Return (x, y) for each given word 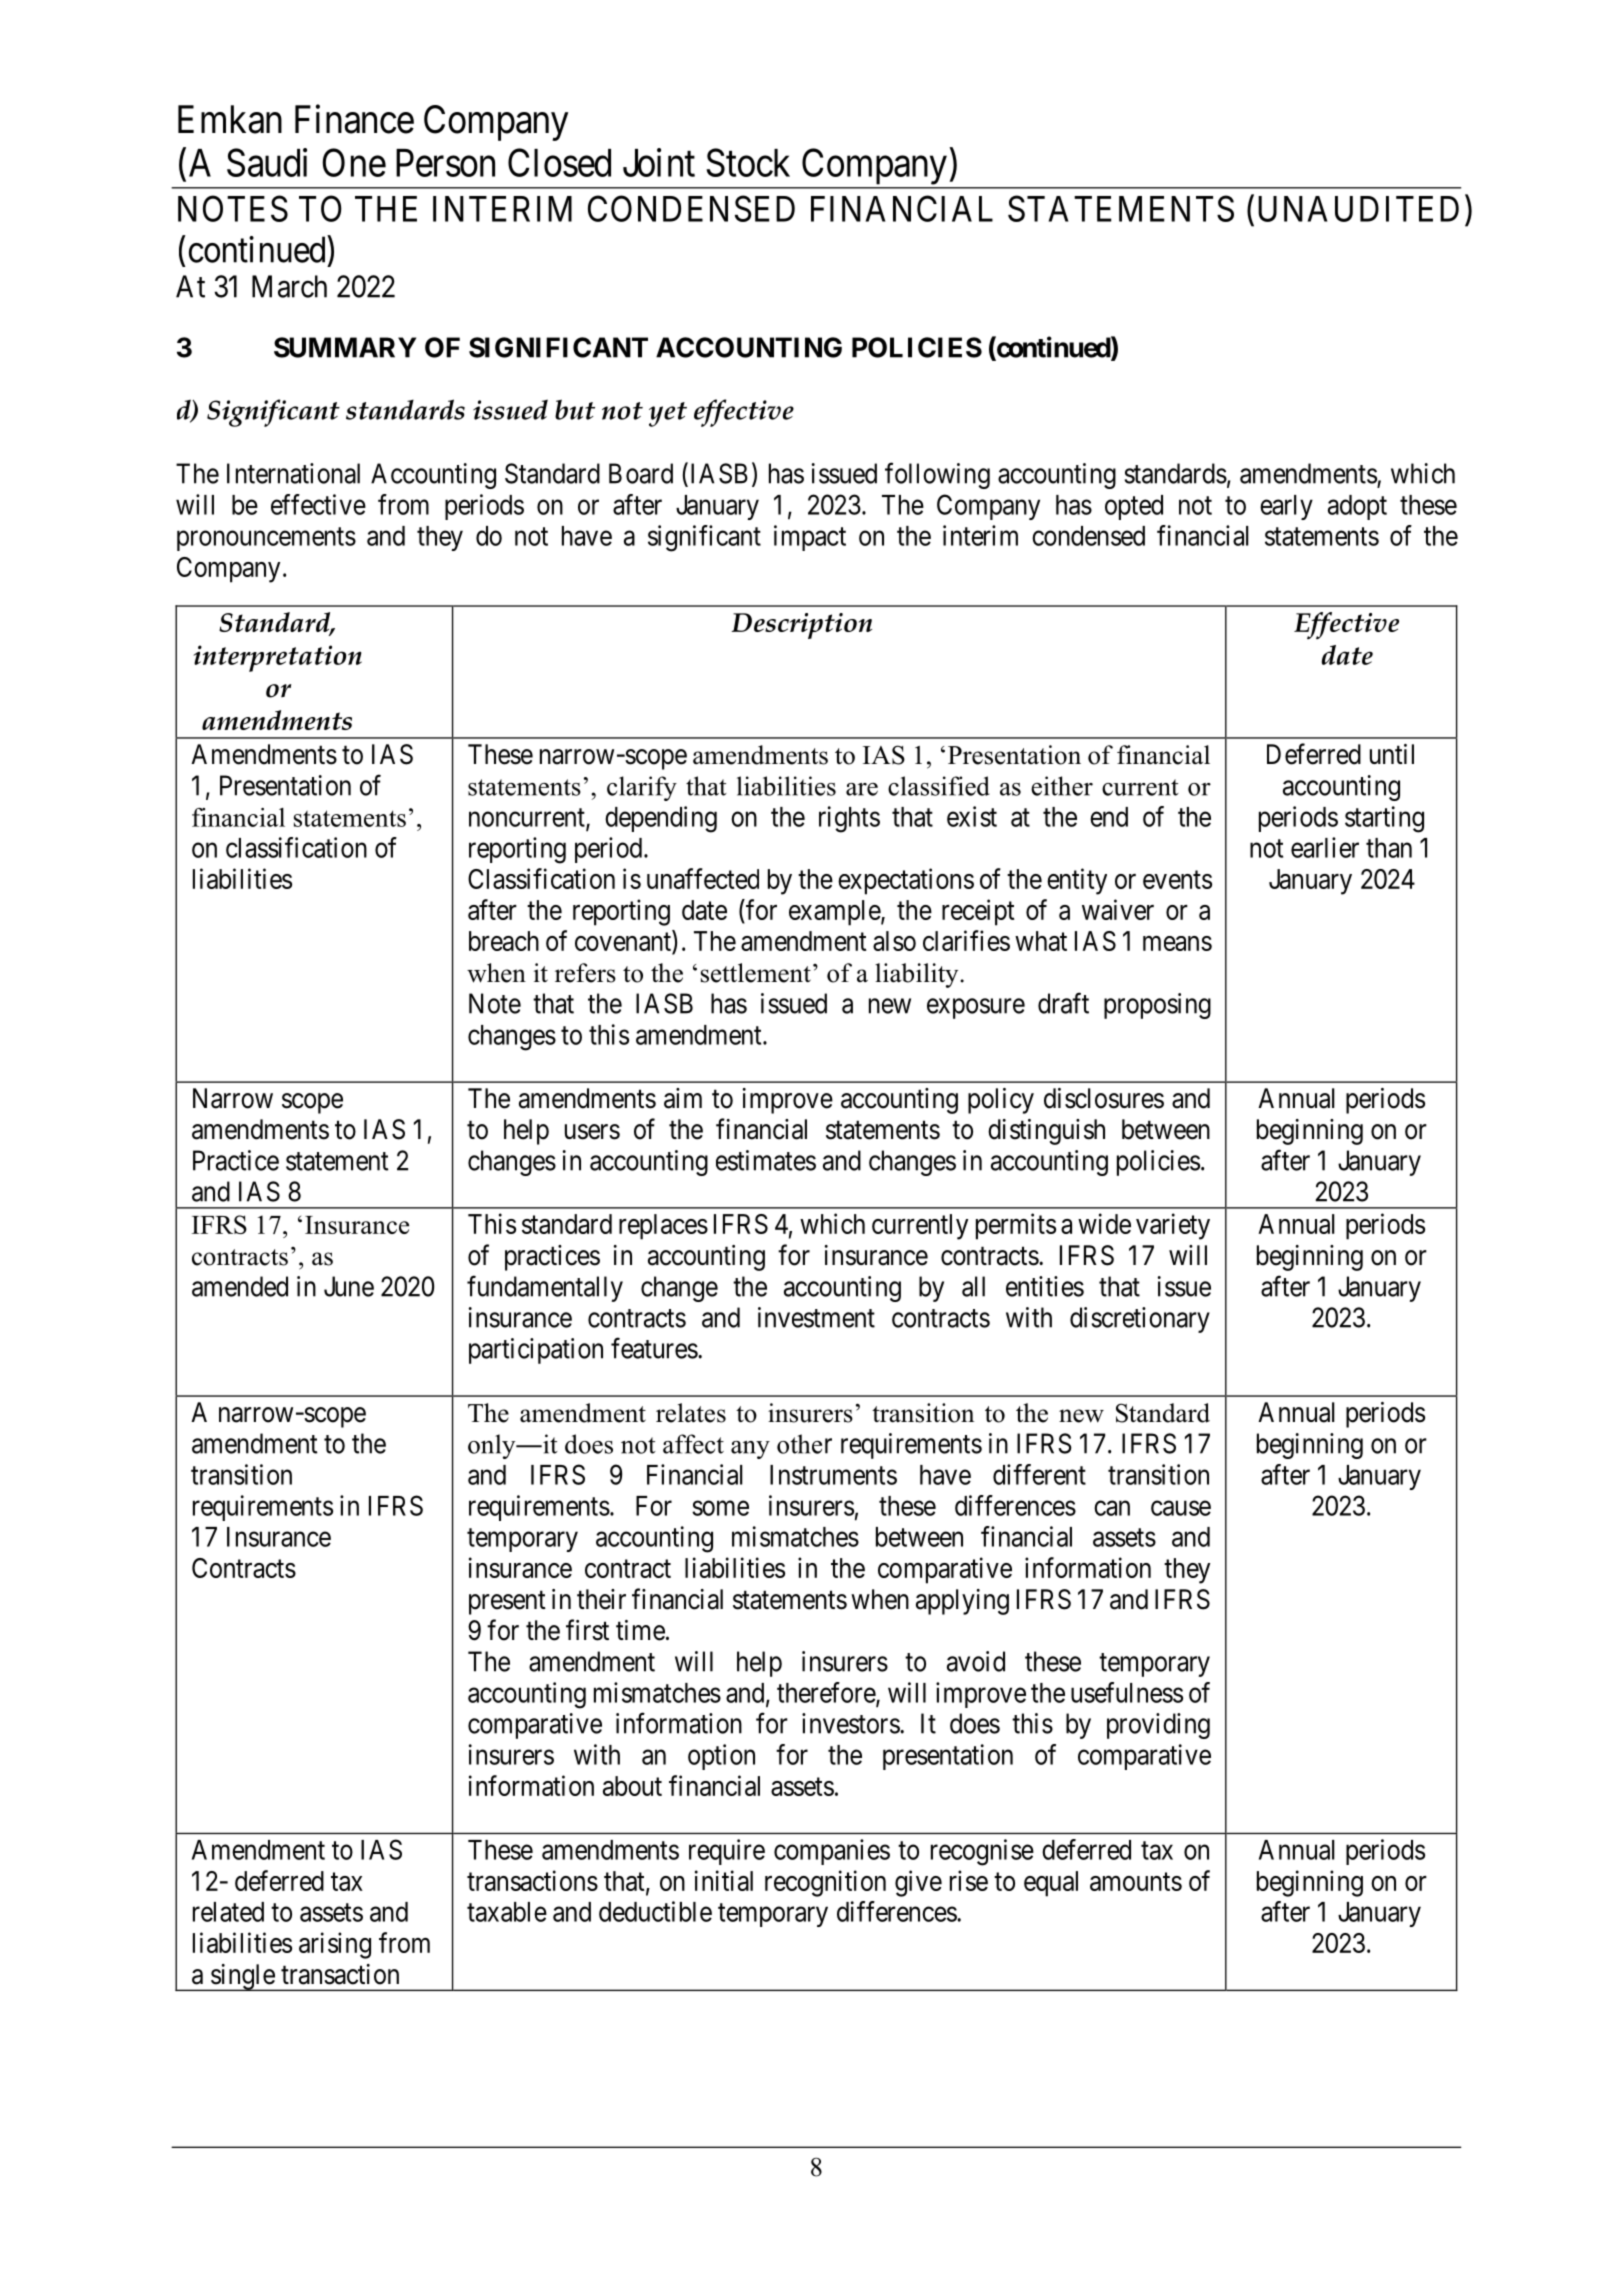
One (354, 162)
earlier (1325, 847)
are (862, 789)
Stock (748, 162)
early (1286, 507)
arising (335, 1945)
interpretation (278, 658)
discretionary (1140, 1320)
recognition (825, 1883)
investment (816, 1317)
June (349, 1286)
